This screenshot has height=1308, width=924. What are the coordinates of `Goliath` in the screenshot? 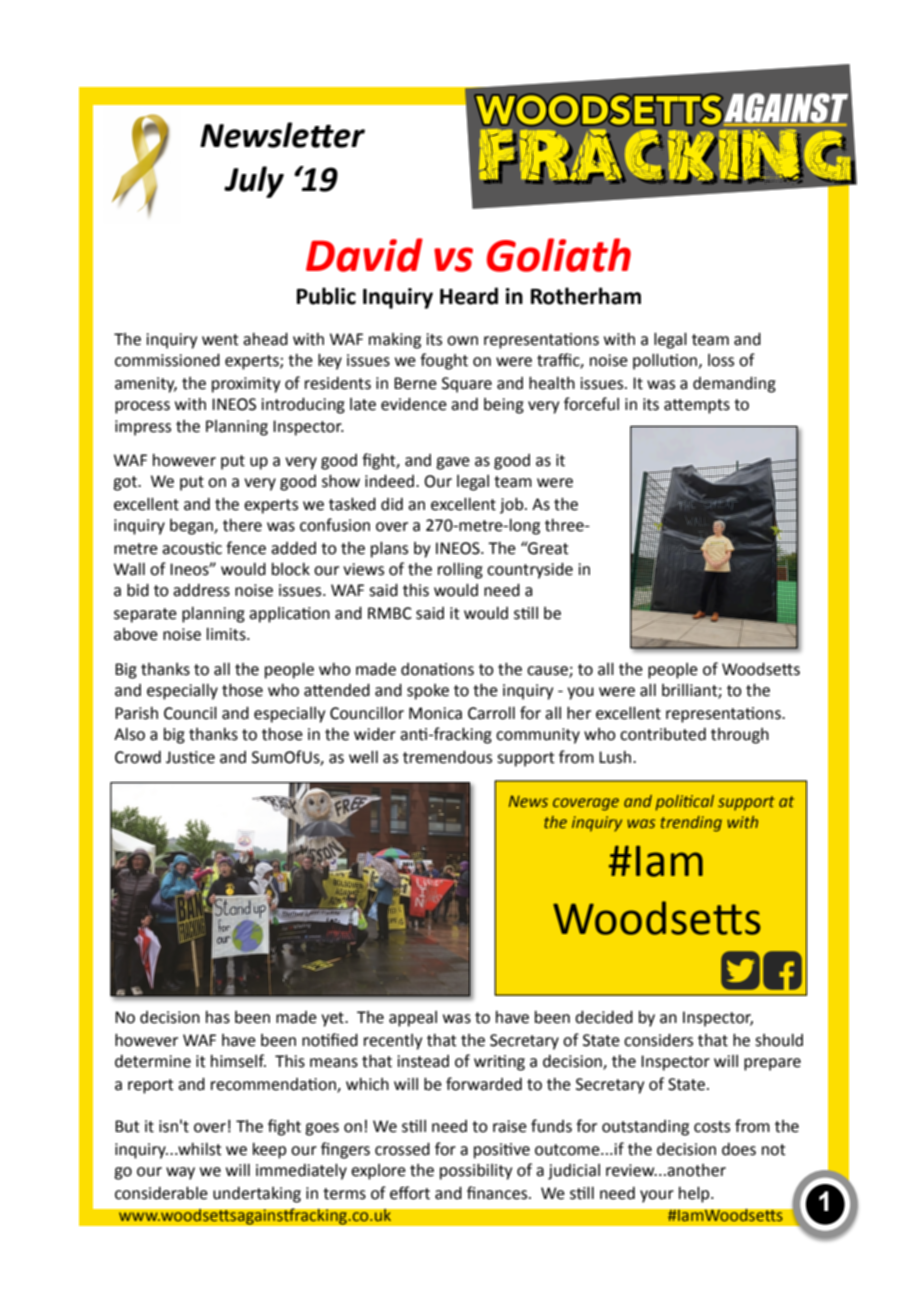 It's located at (559, 255).
